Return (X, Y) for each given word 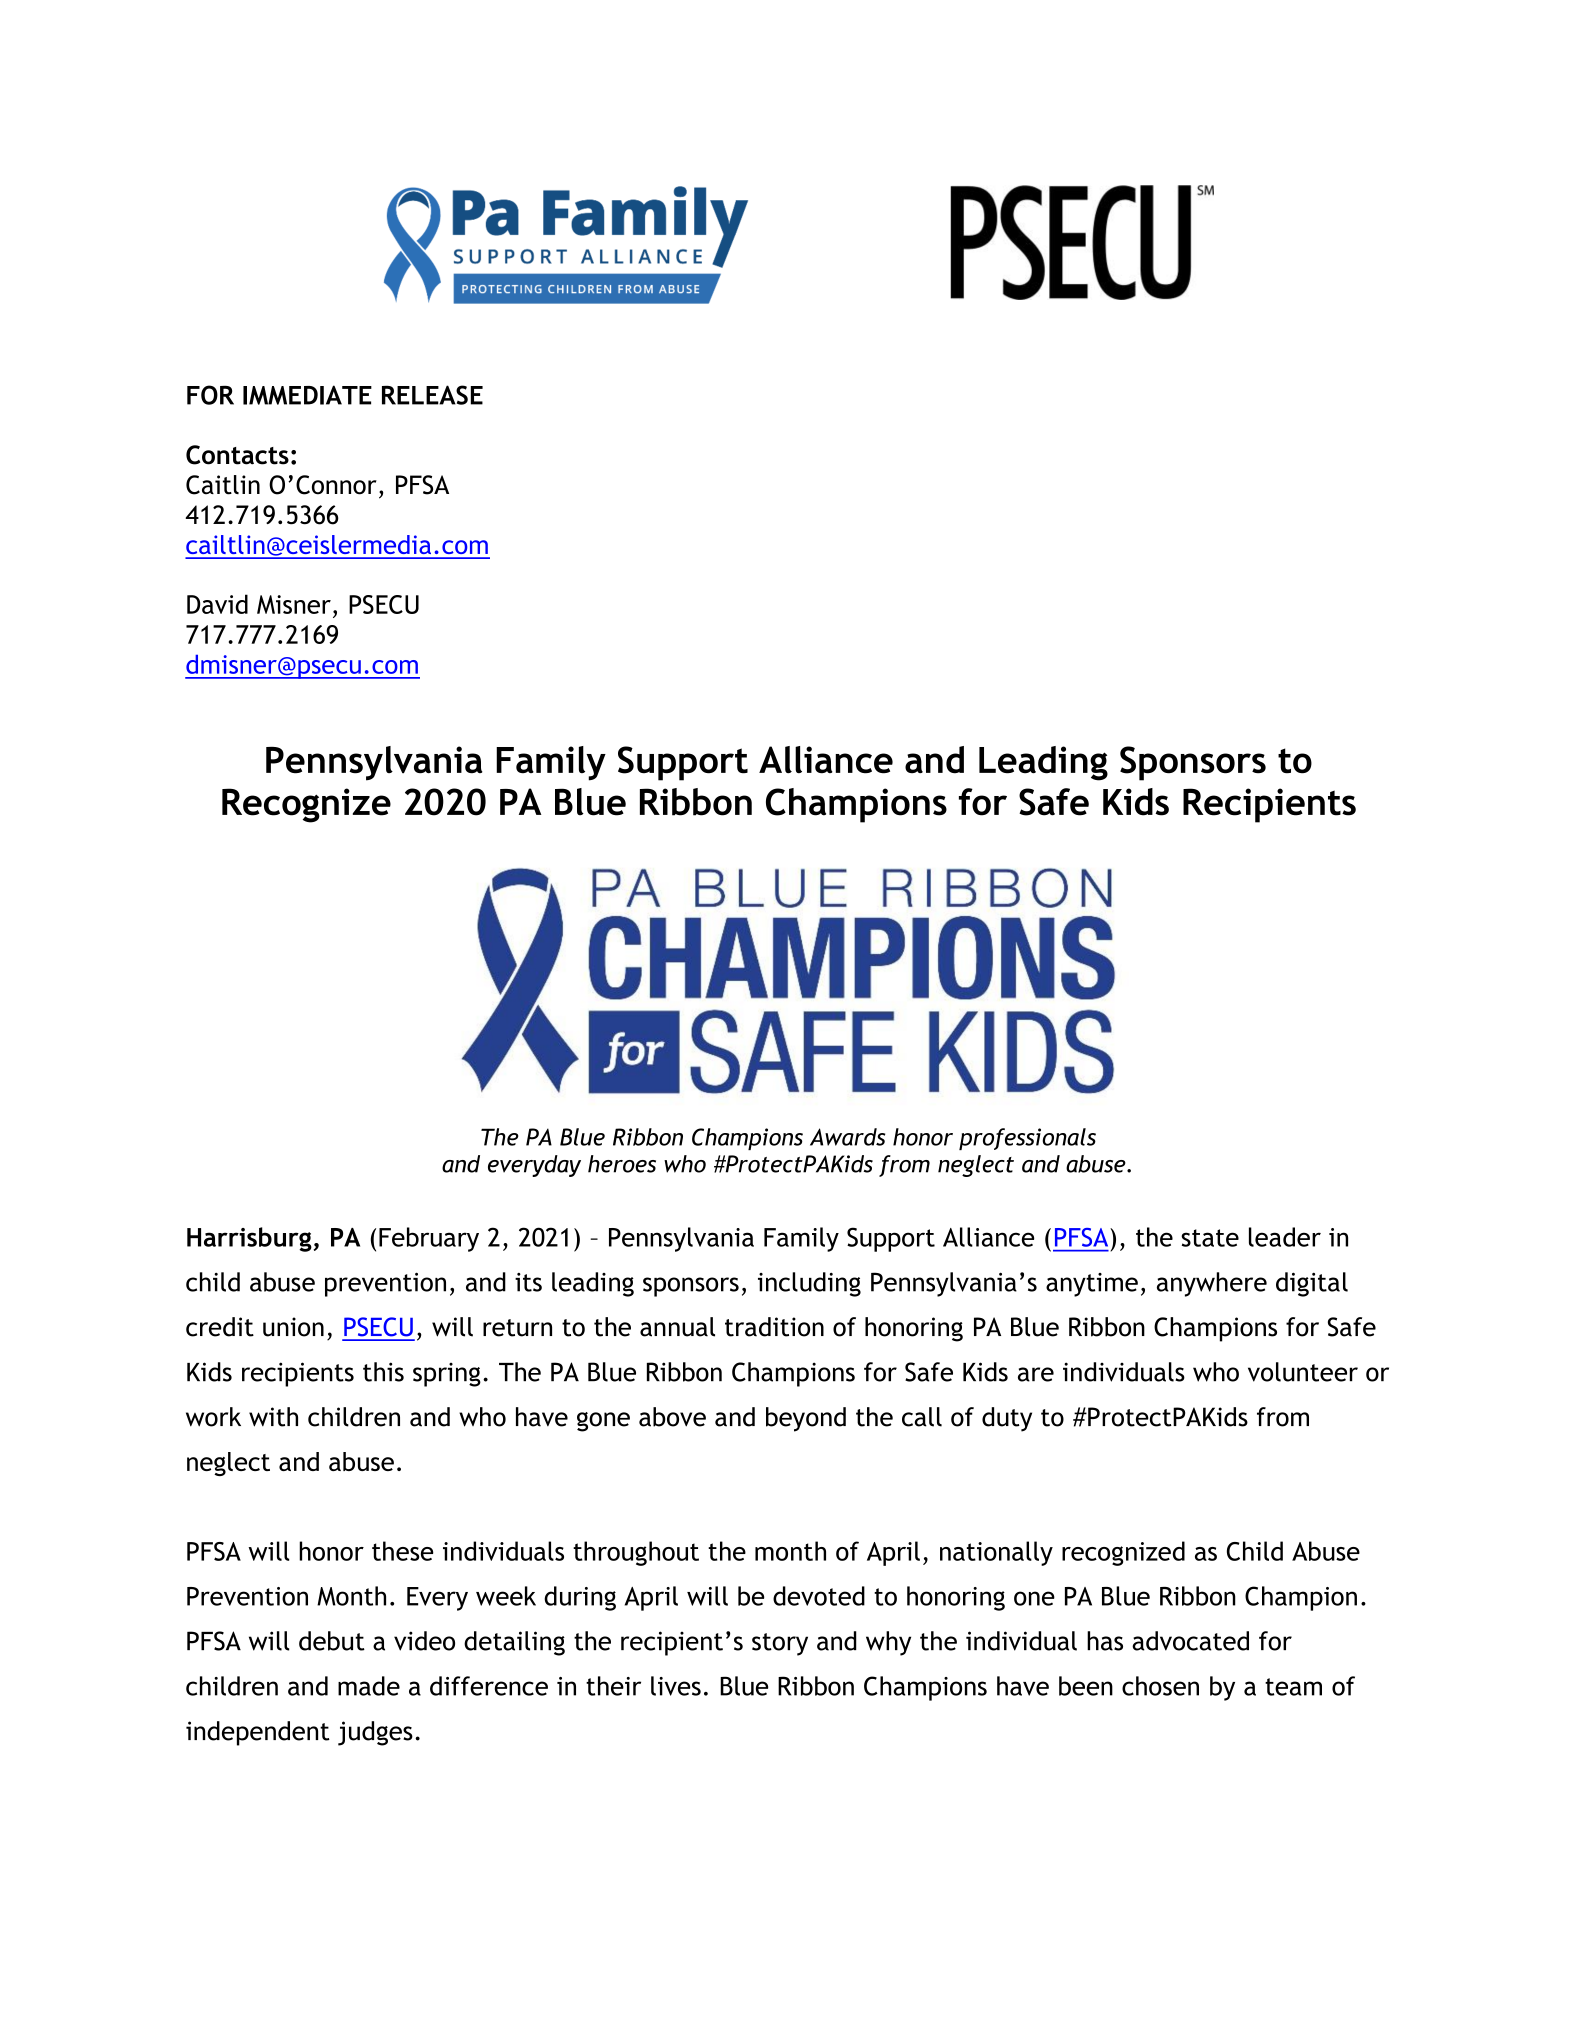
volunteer (1303, 1372)
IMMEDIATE (307, 395)
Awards (847, 1137)
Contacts (237, 455)
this (383, 1372)
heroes (622, 1164)
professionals (1027, 1139)
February (429, 1239)
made (369, 1686)
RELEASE (432, 395)
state (1210, 1238)
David (217, 604)
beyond (806, 1419)
